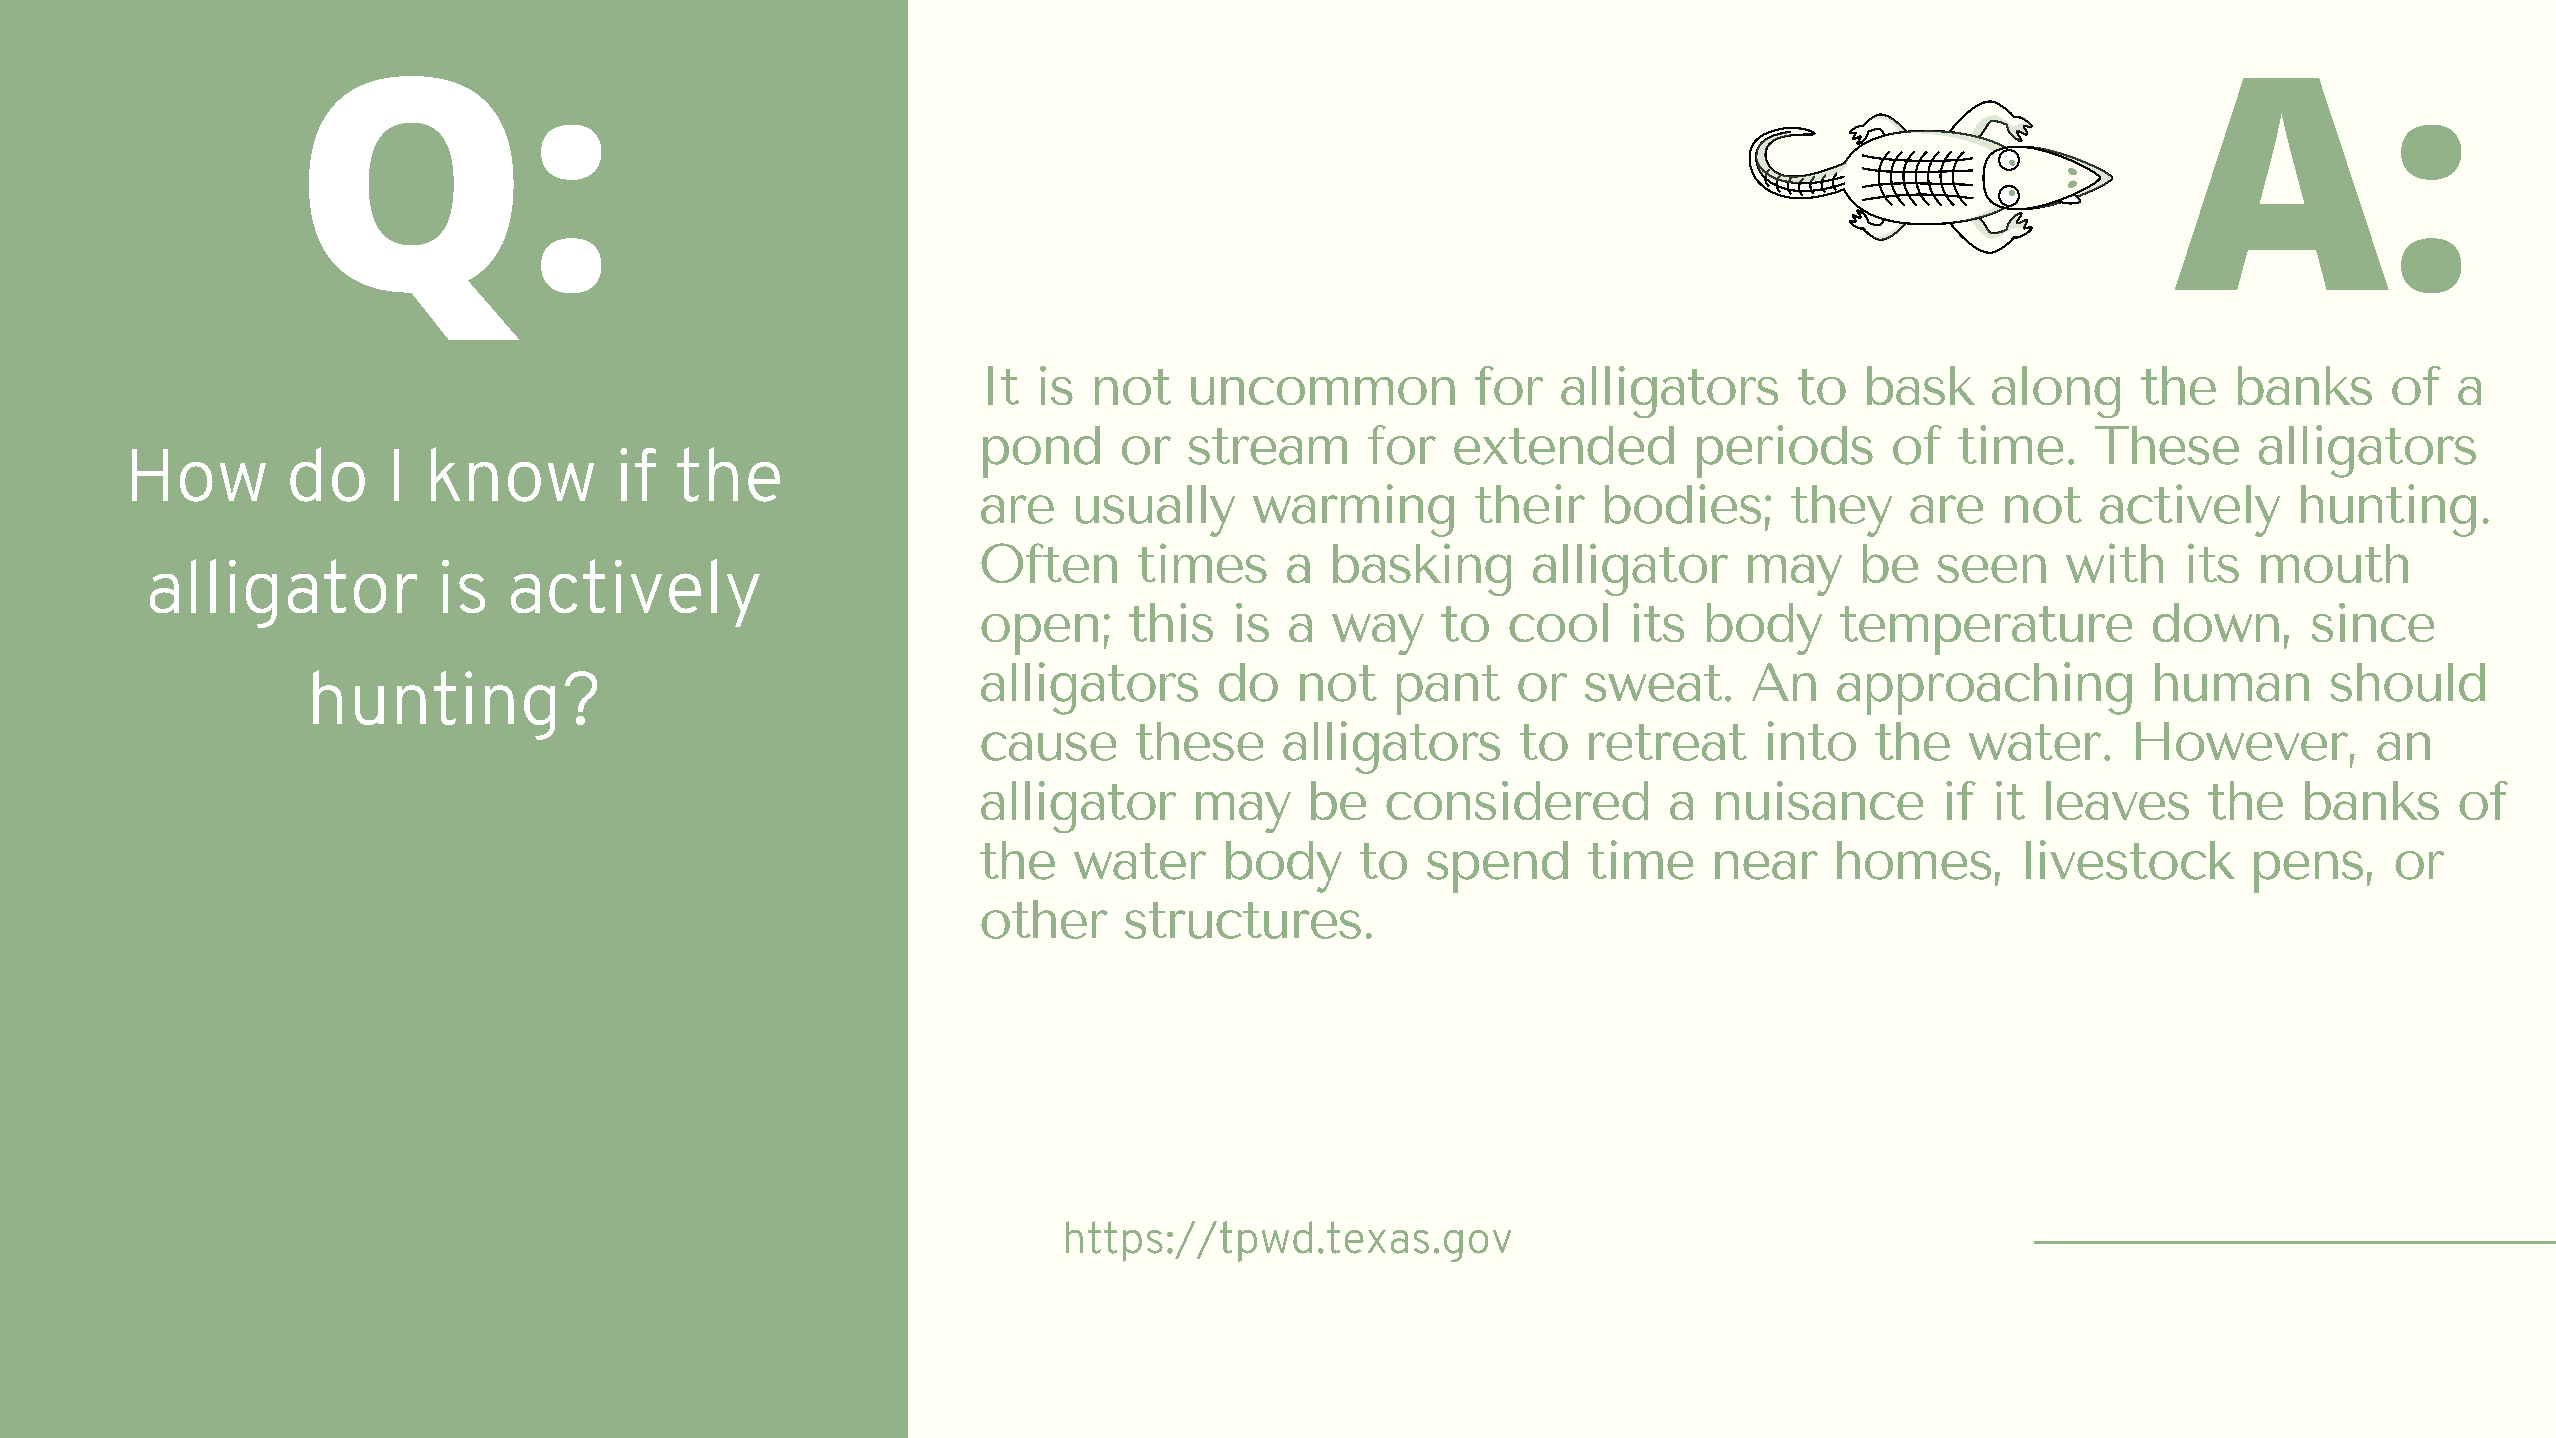  I want to click on open, so click(1039, 634).
